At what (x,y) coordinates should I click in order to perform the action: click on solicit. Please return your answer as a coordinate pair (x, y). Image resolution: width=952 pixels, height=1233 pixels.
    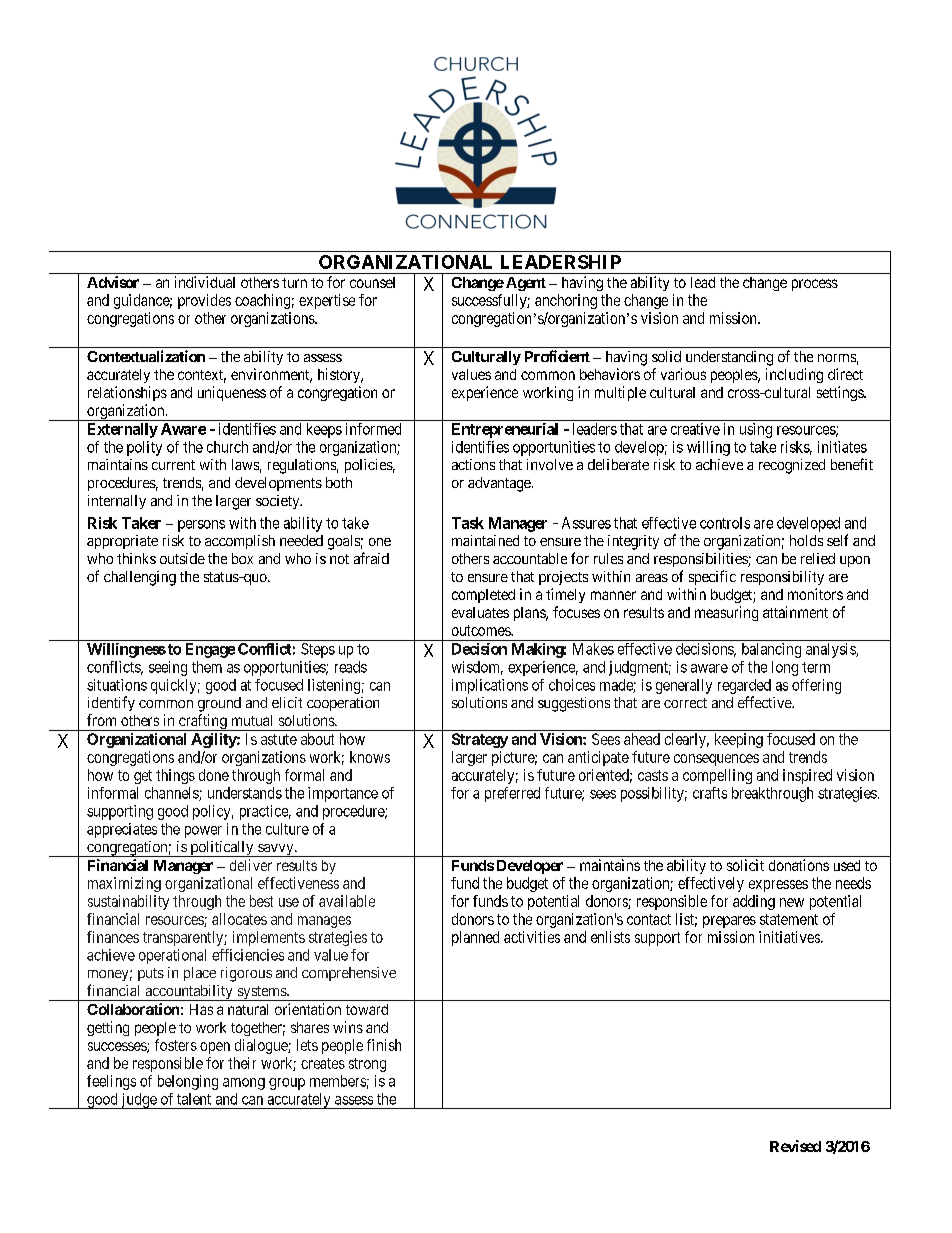
    Looking at the image, I should click on (745, 865).
